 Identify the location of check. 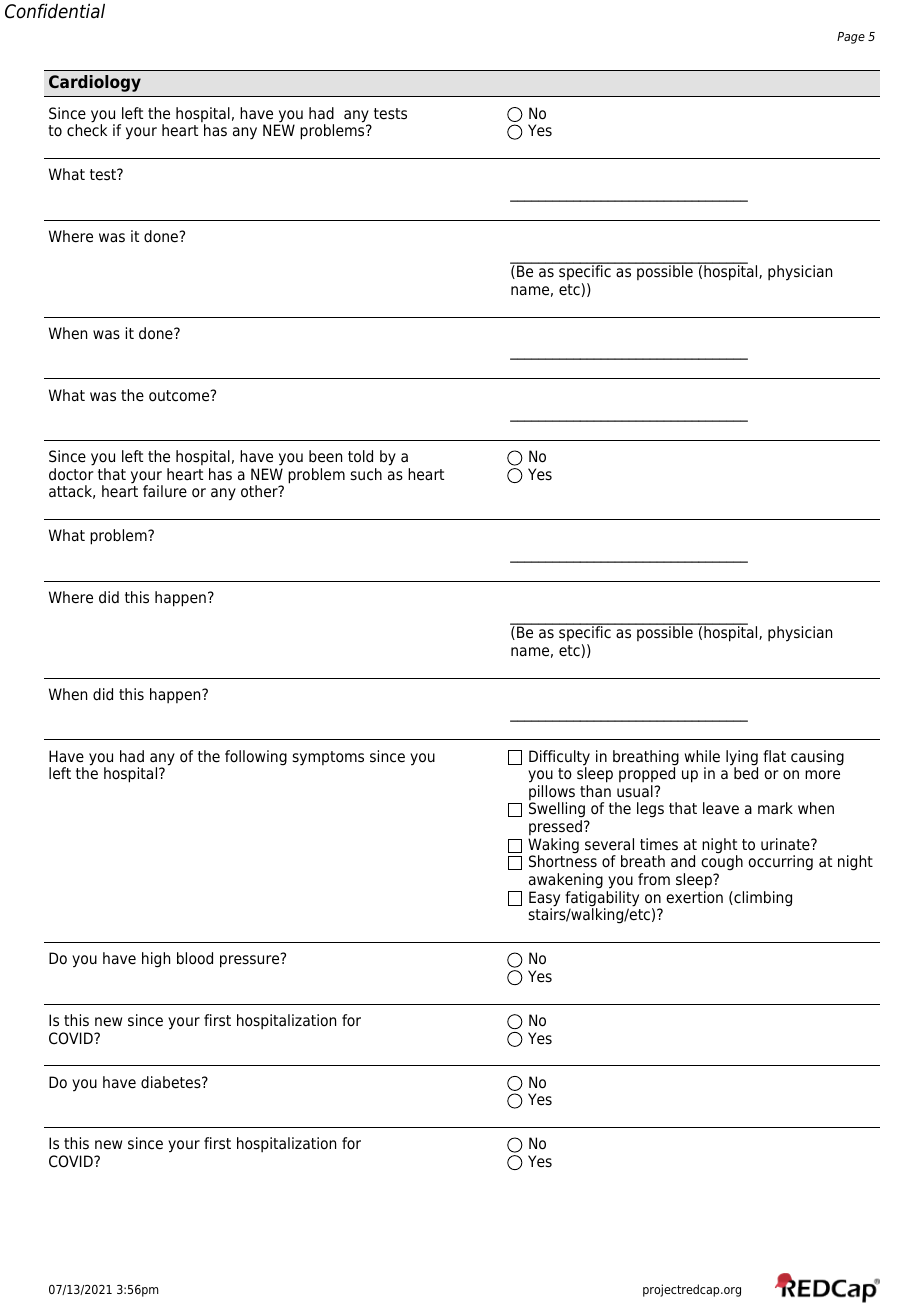
(87, 129).
